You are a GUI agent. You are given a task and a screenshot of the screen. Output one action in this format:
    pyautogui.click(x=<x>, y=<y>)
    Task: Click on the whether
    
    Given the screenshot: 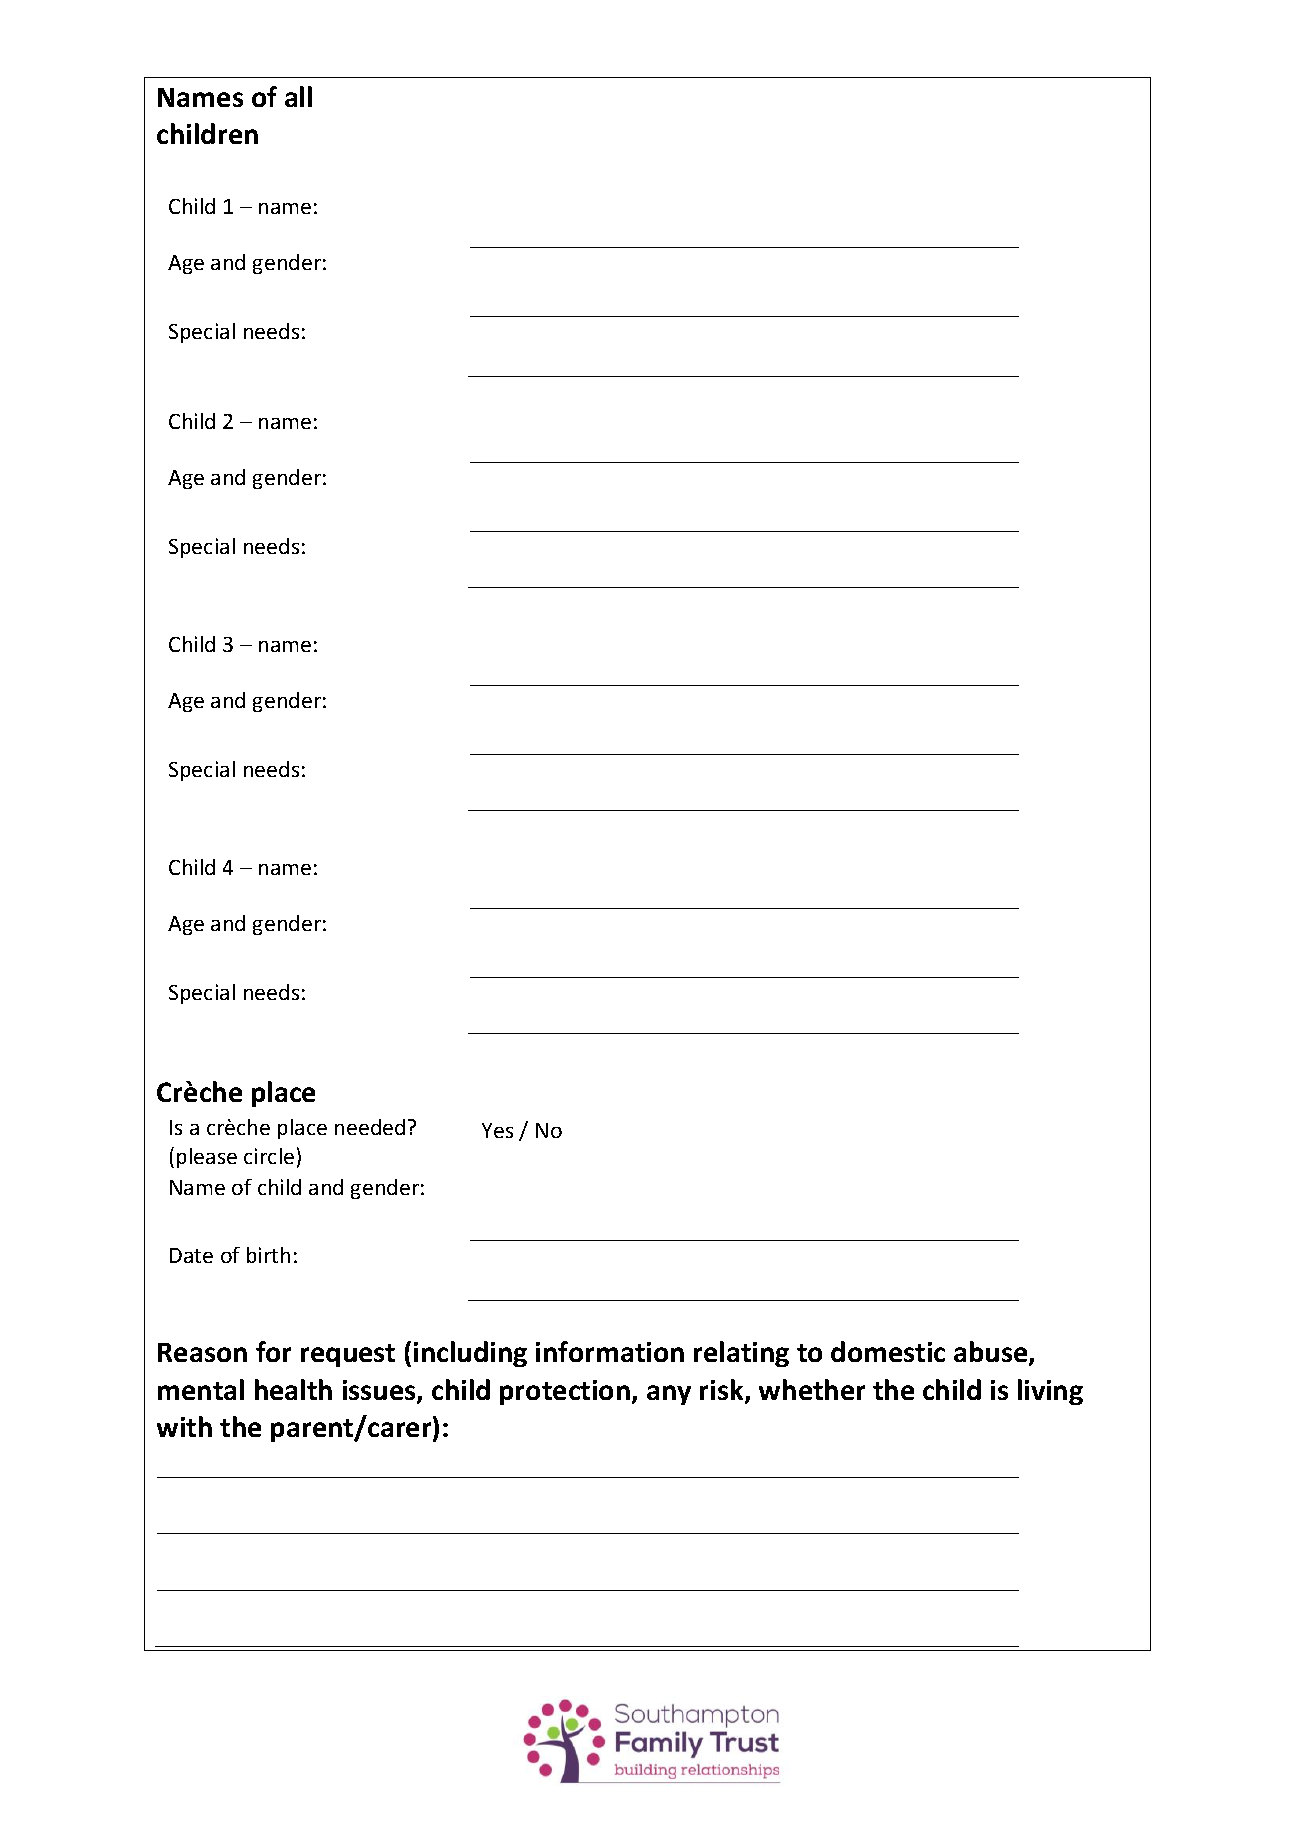 What is the action you would take?
    pyautogui.click(x=812, y=1389)
